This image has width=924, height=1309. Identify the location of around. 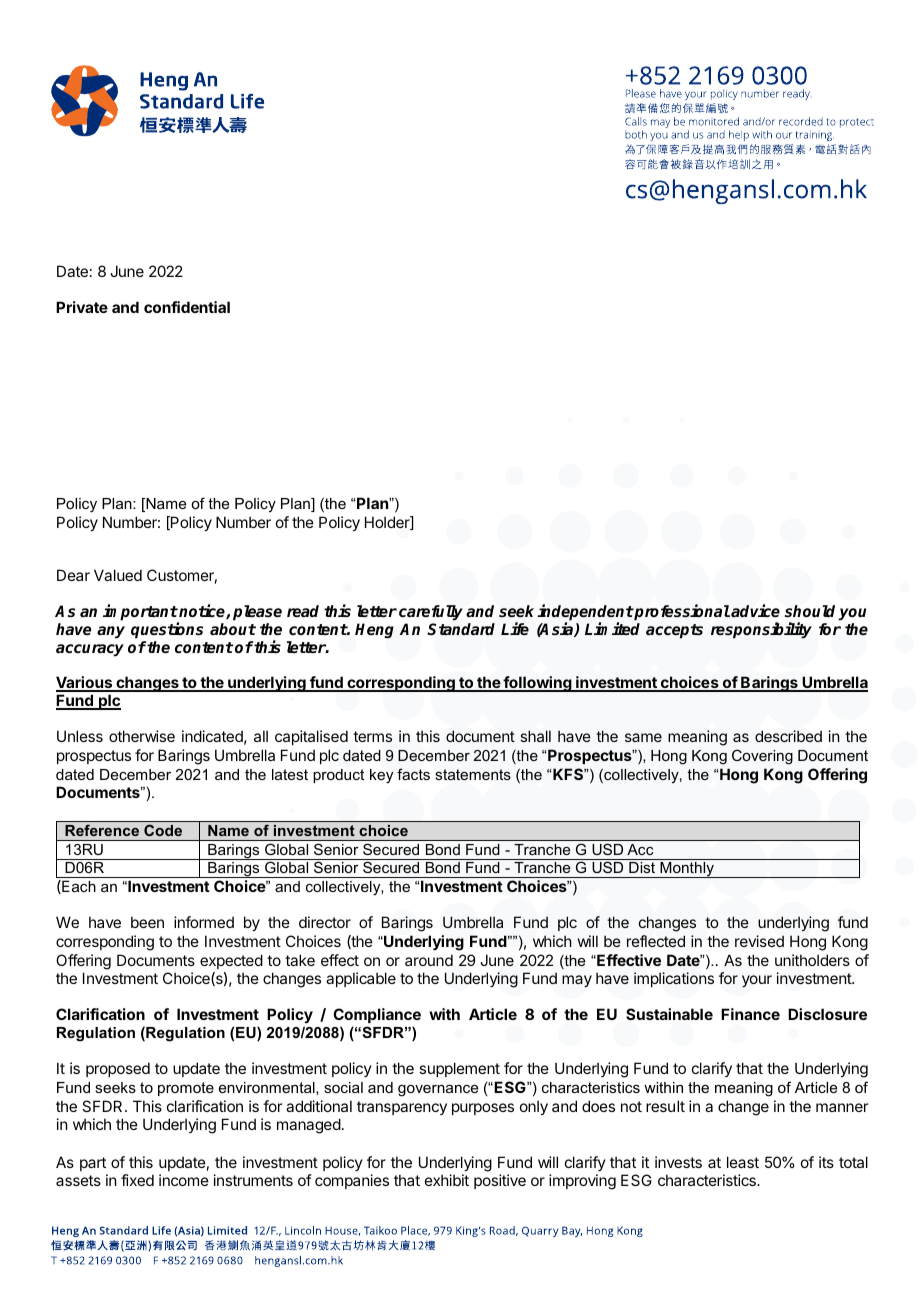
(429, 960).
